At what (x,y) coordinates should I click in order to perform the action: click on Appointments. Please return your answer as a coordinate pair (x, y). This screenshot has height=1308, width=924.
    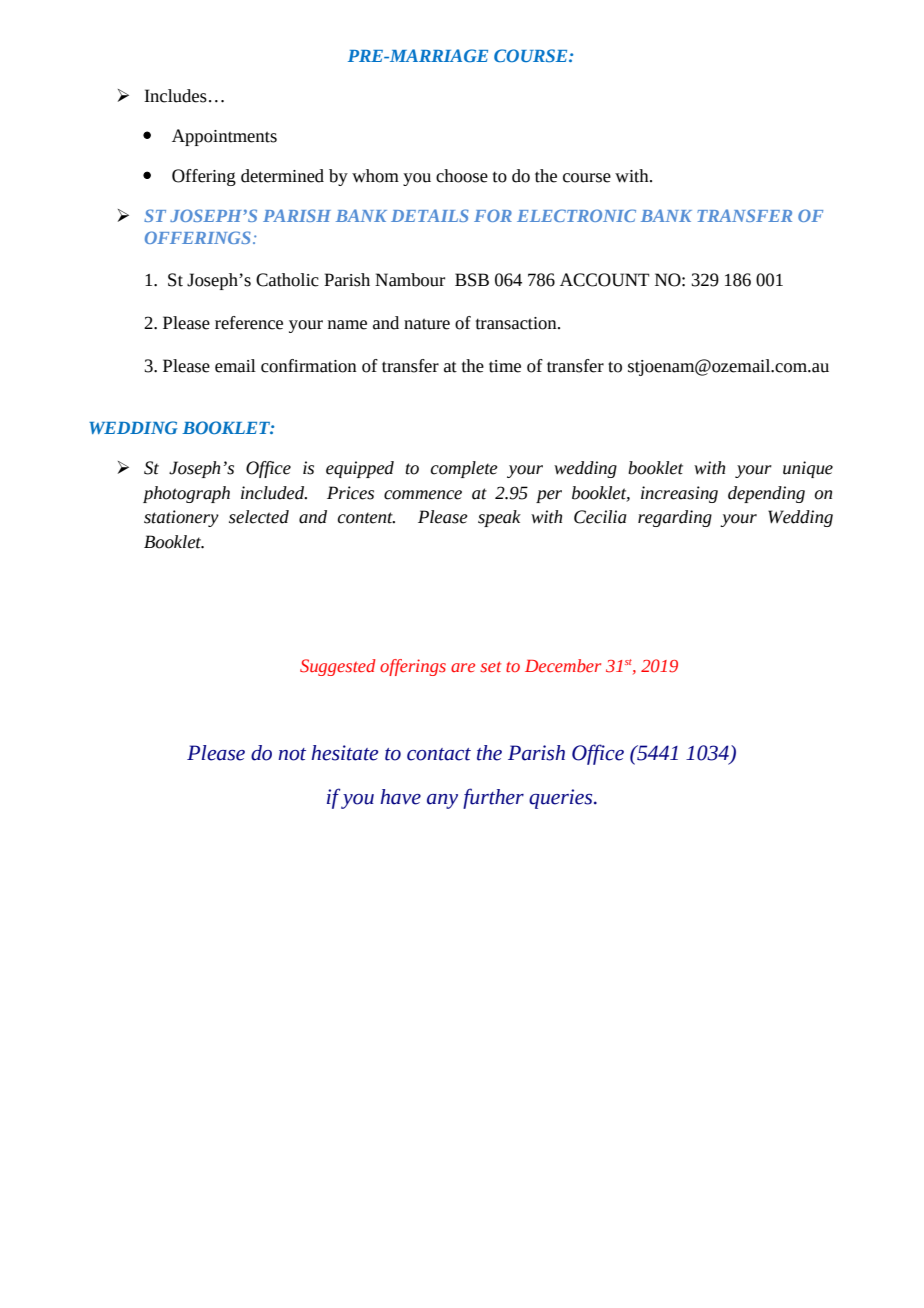
    Looking at the image, I should click on (224, 137).
